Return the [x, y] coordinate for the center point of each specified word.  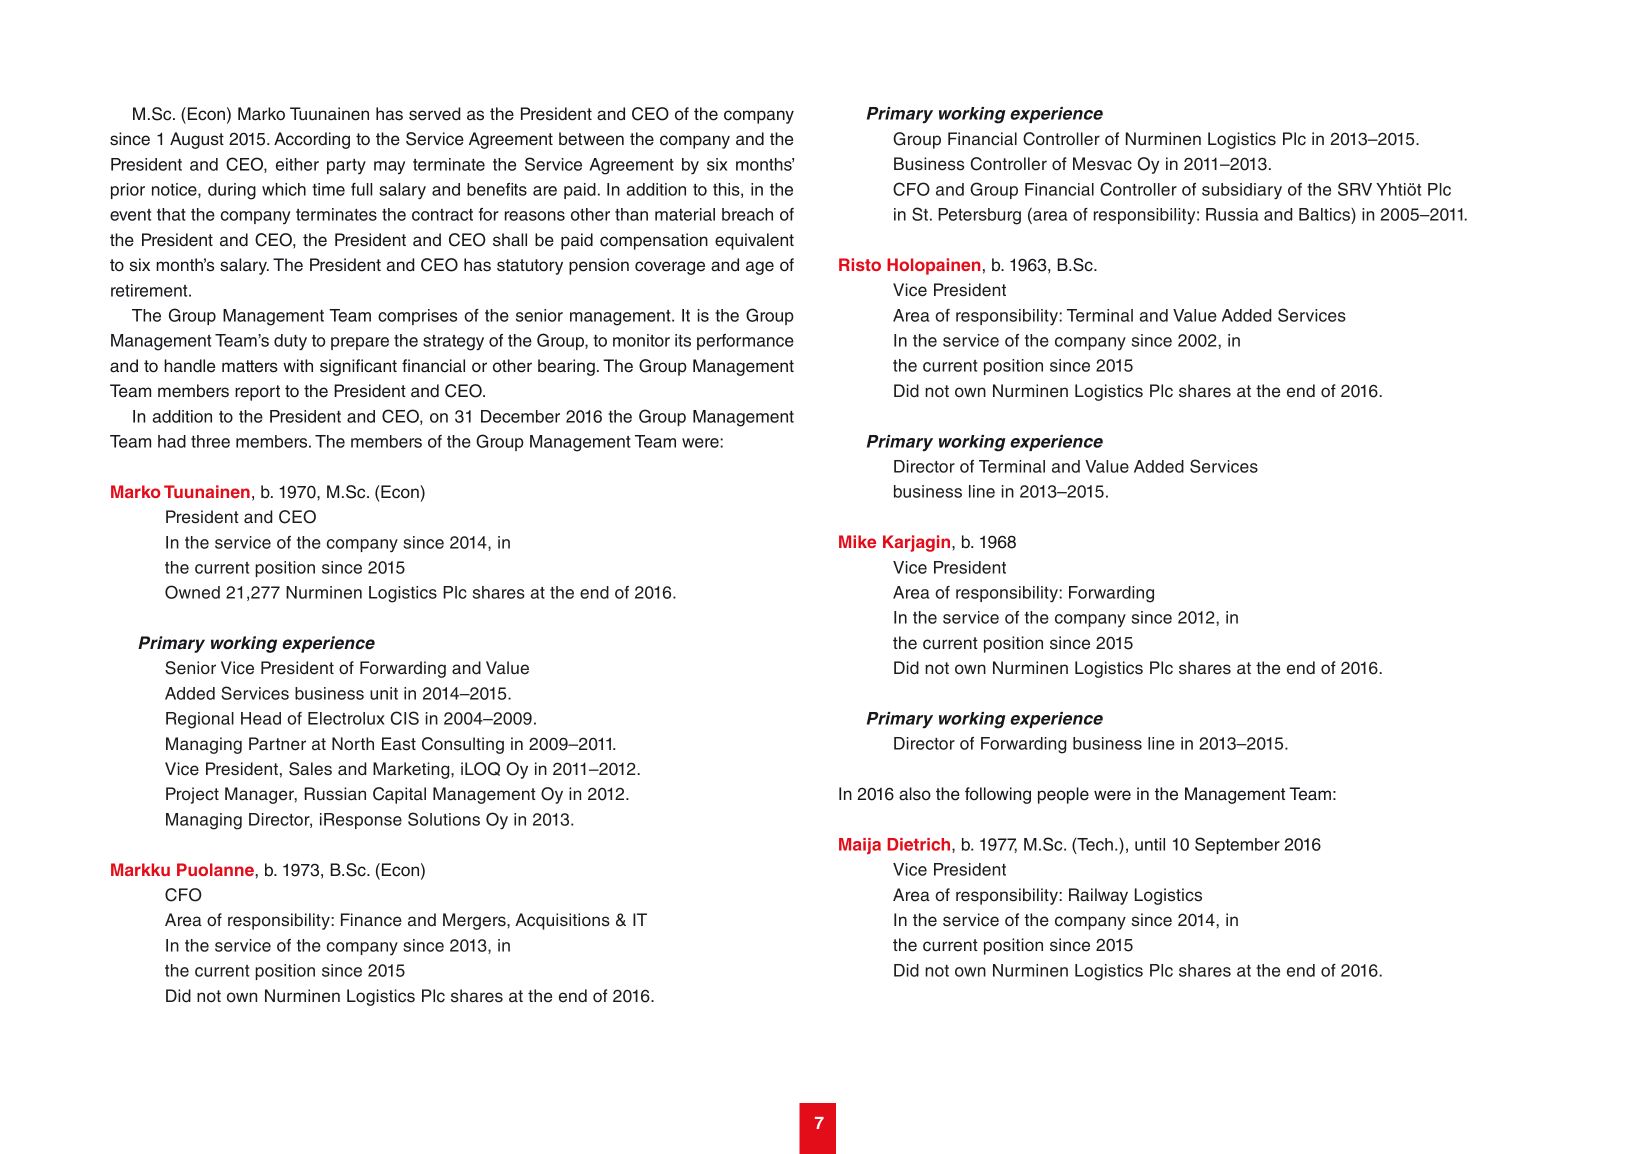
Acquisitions [562, 921]
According [312, 140]
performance [745, 342]
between [591, 139]
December [520, 416]
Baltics [1325, 214]
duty [290, 342]
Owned [192, 592]
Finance [371, 920]
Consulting [463, 745]
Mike [857, 541]
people [1063, 795]
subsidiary [1242, 191]
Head [261, 718]
